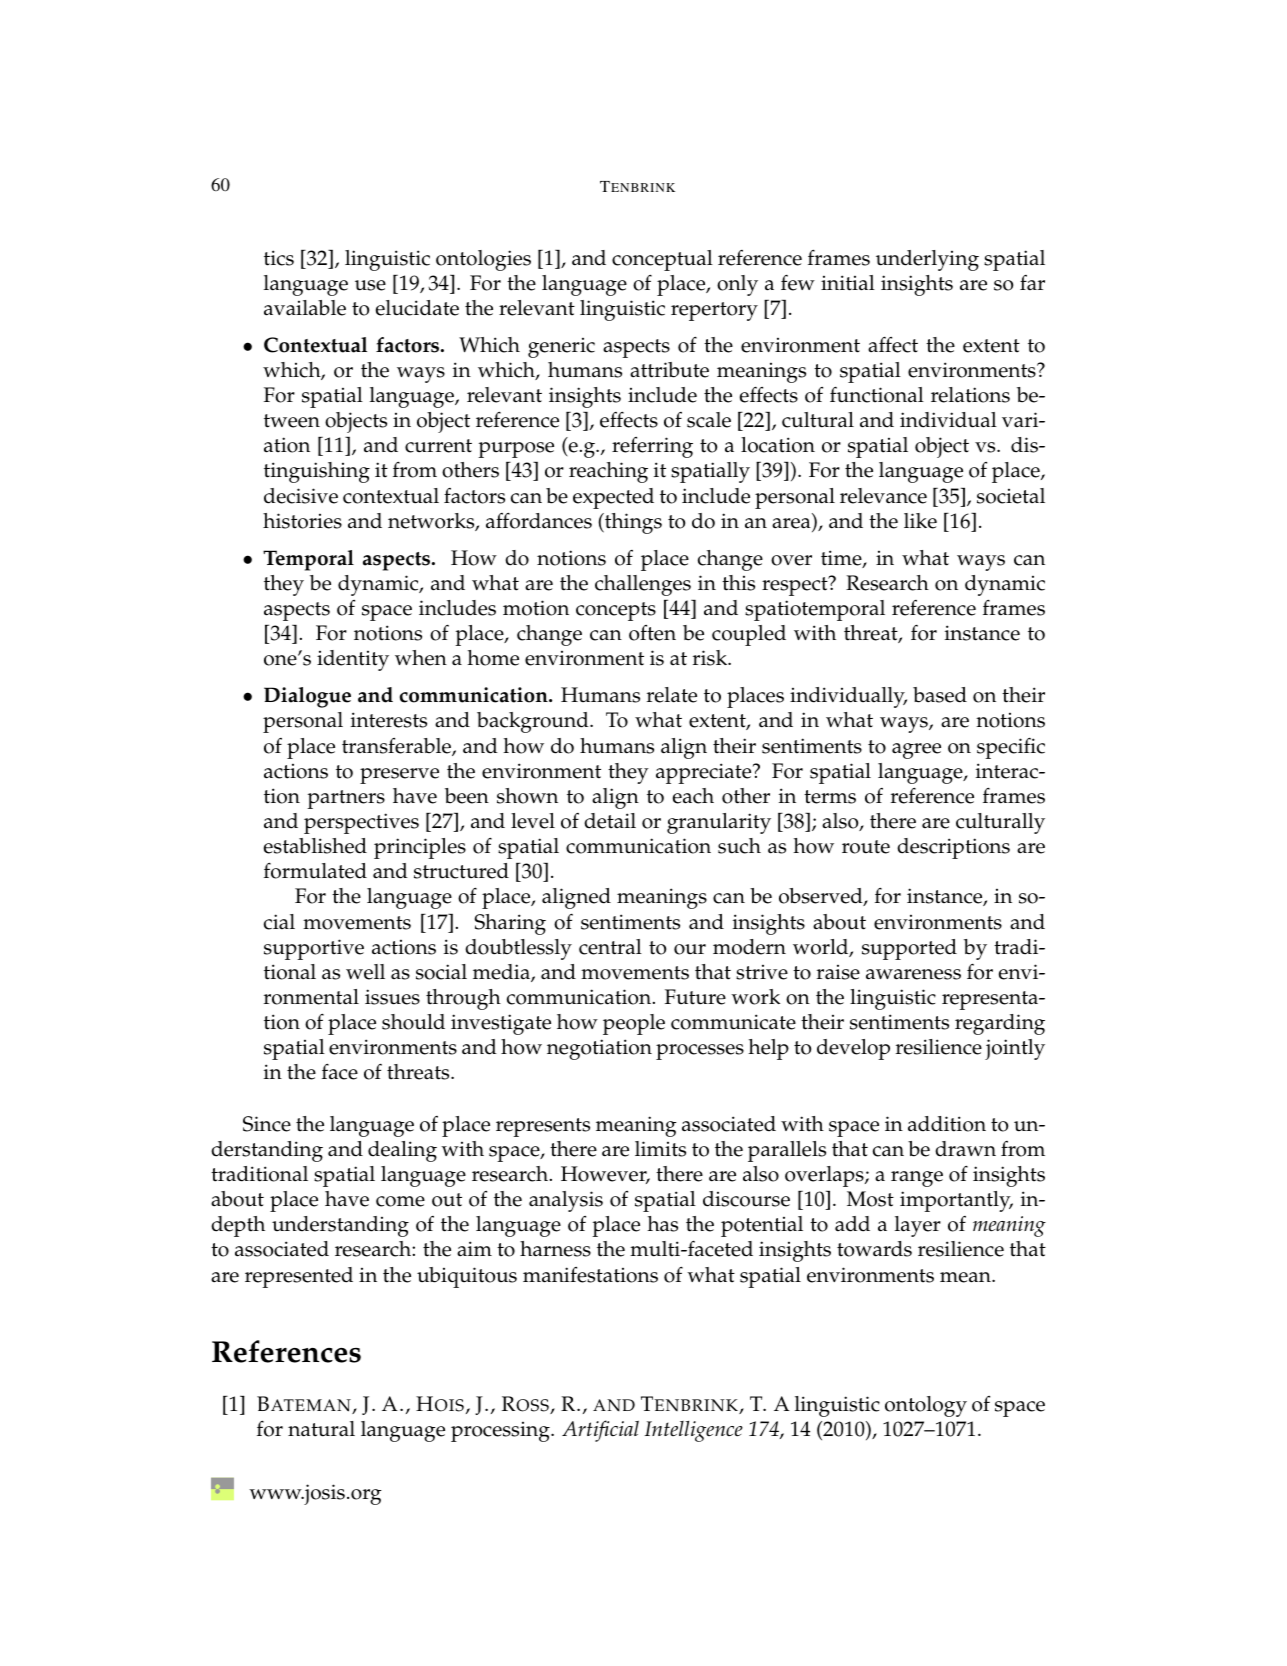 The width and height of the screenshot is (1287, 1666). What do you see at coordinates (643, 585) in the screenshot?
I see `challenges` at bounding box center [643, 585].
